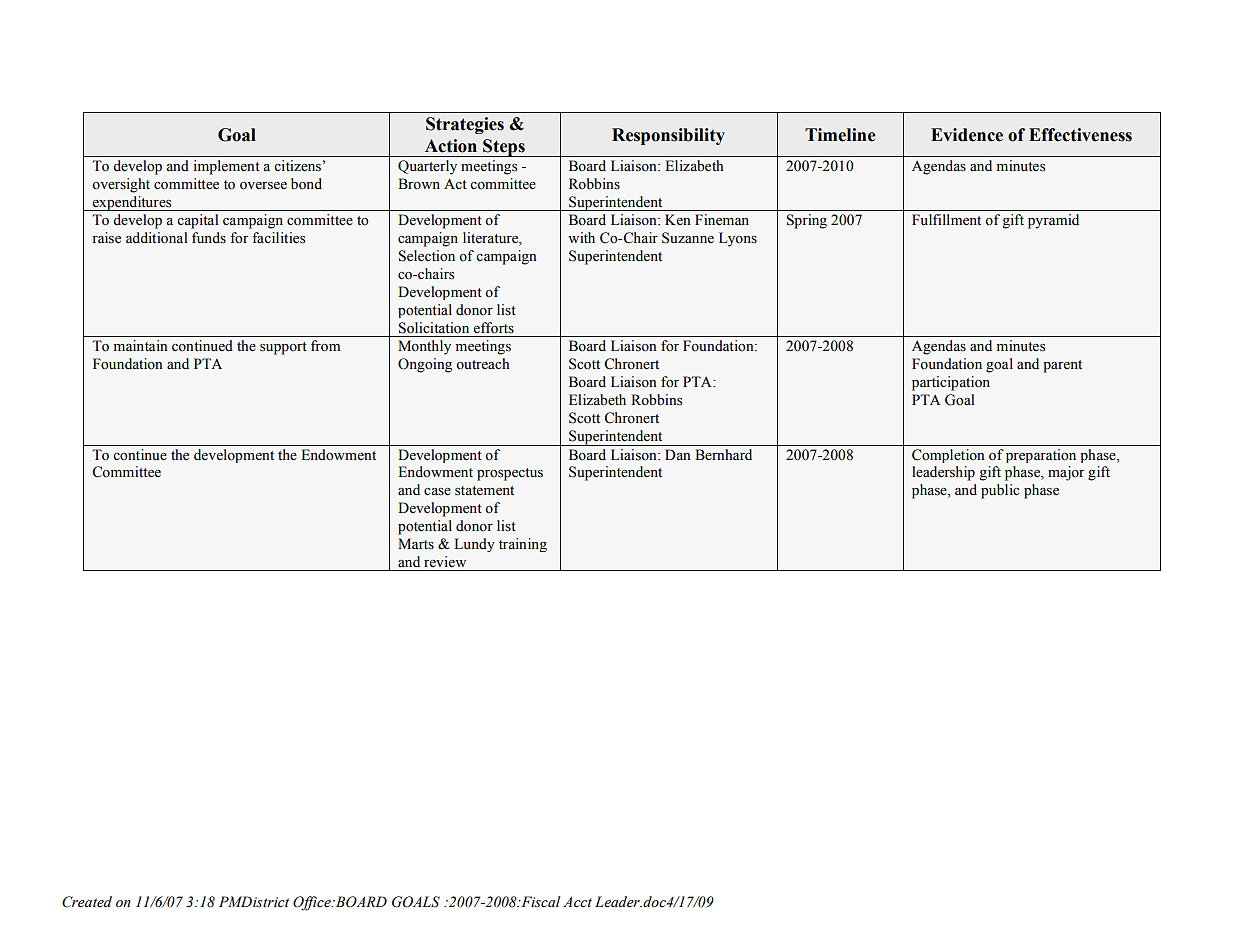  Describe the element at coordinates (967, 135) in the image. I see `Evidence` at that location.
